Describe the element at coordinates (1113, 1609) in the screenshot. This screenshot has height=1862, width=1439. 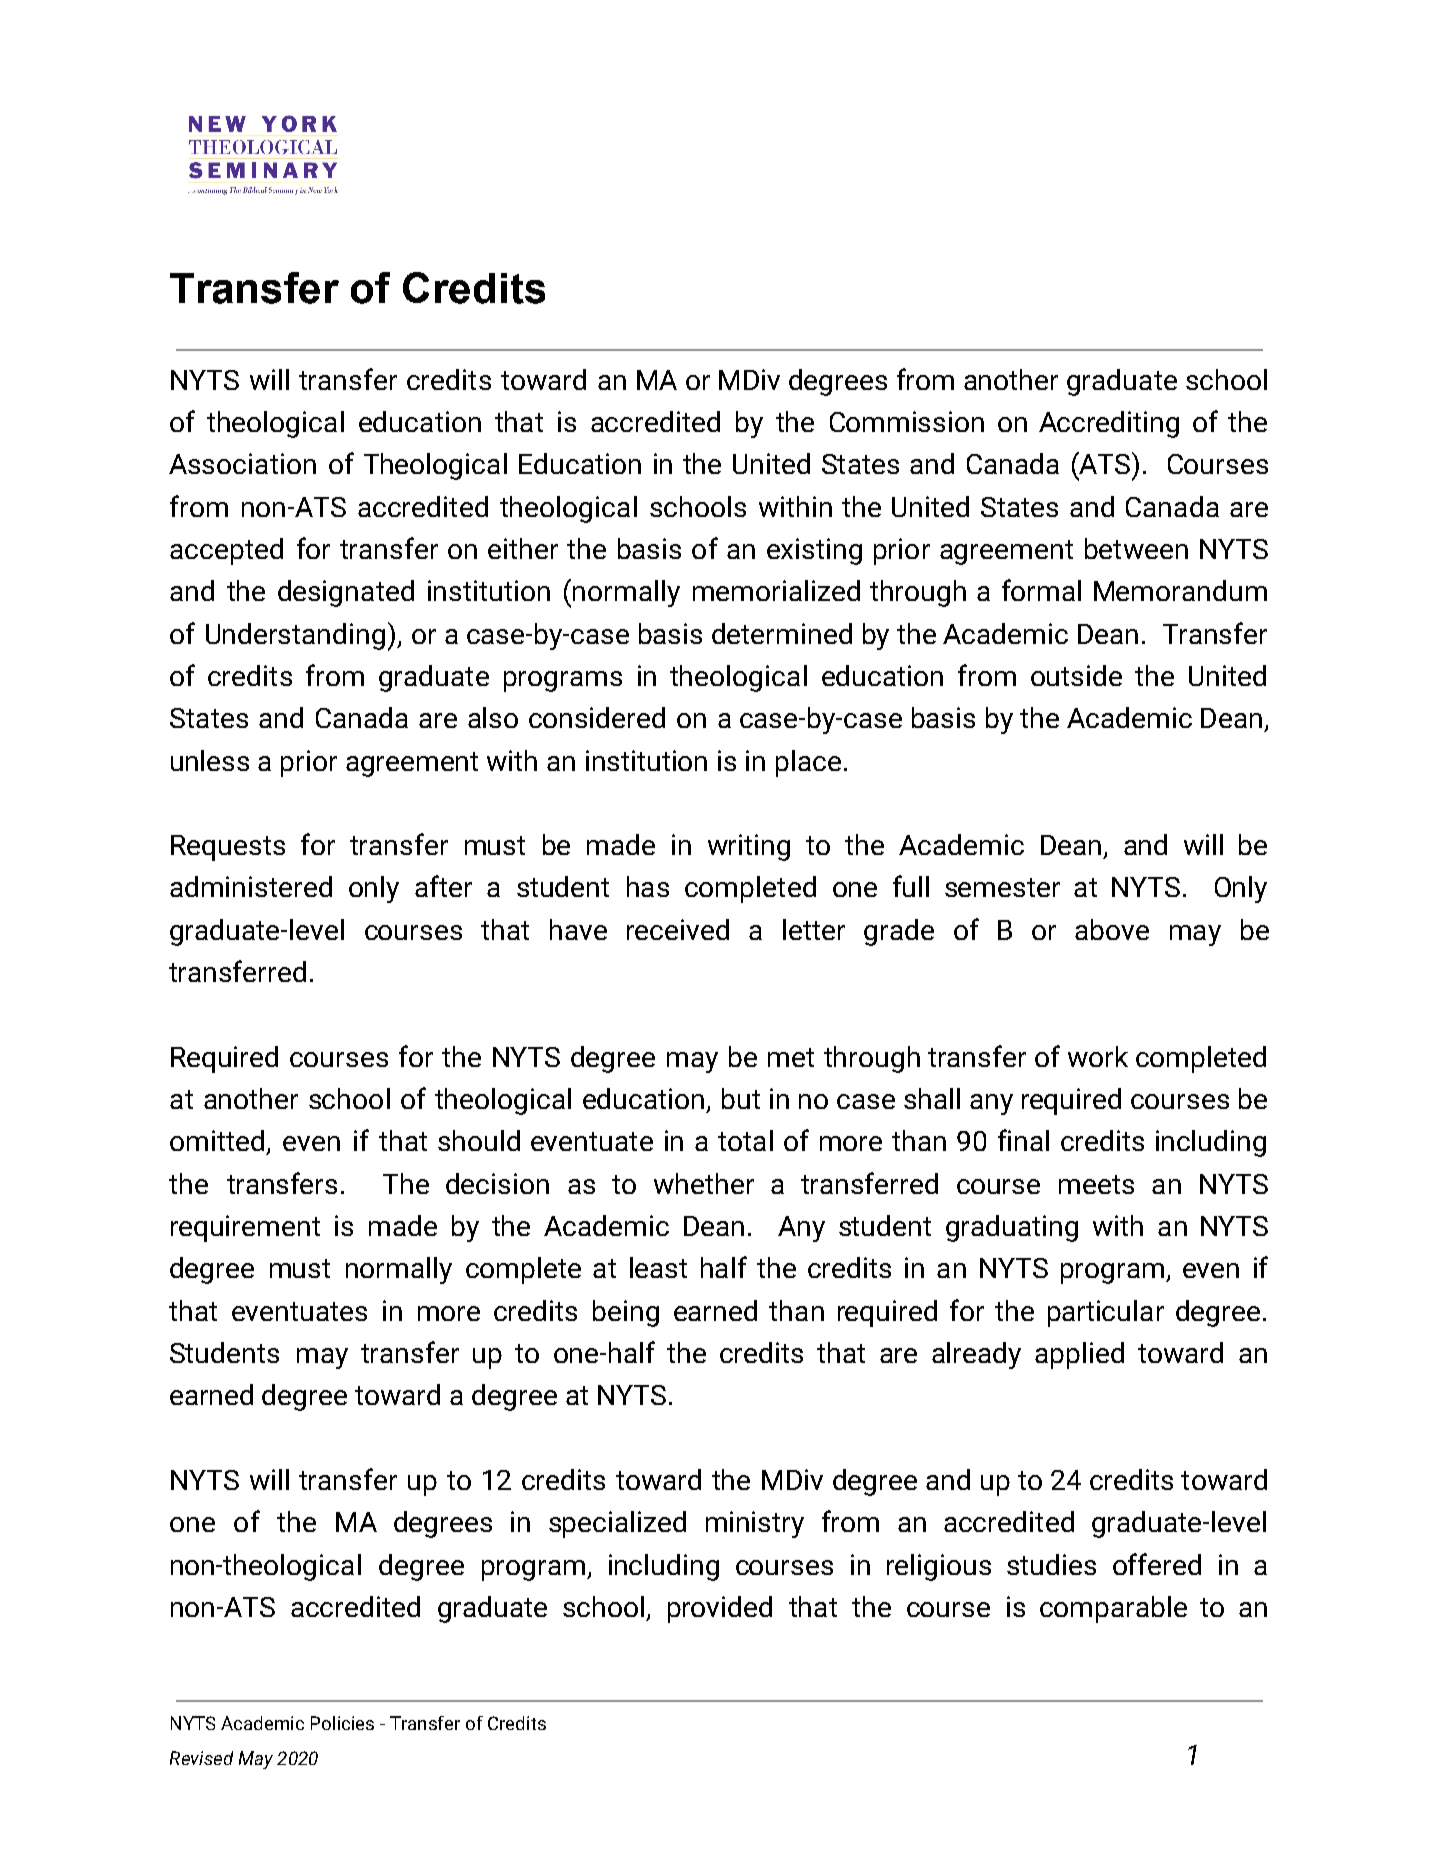
I see `comparable` at that location.
